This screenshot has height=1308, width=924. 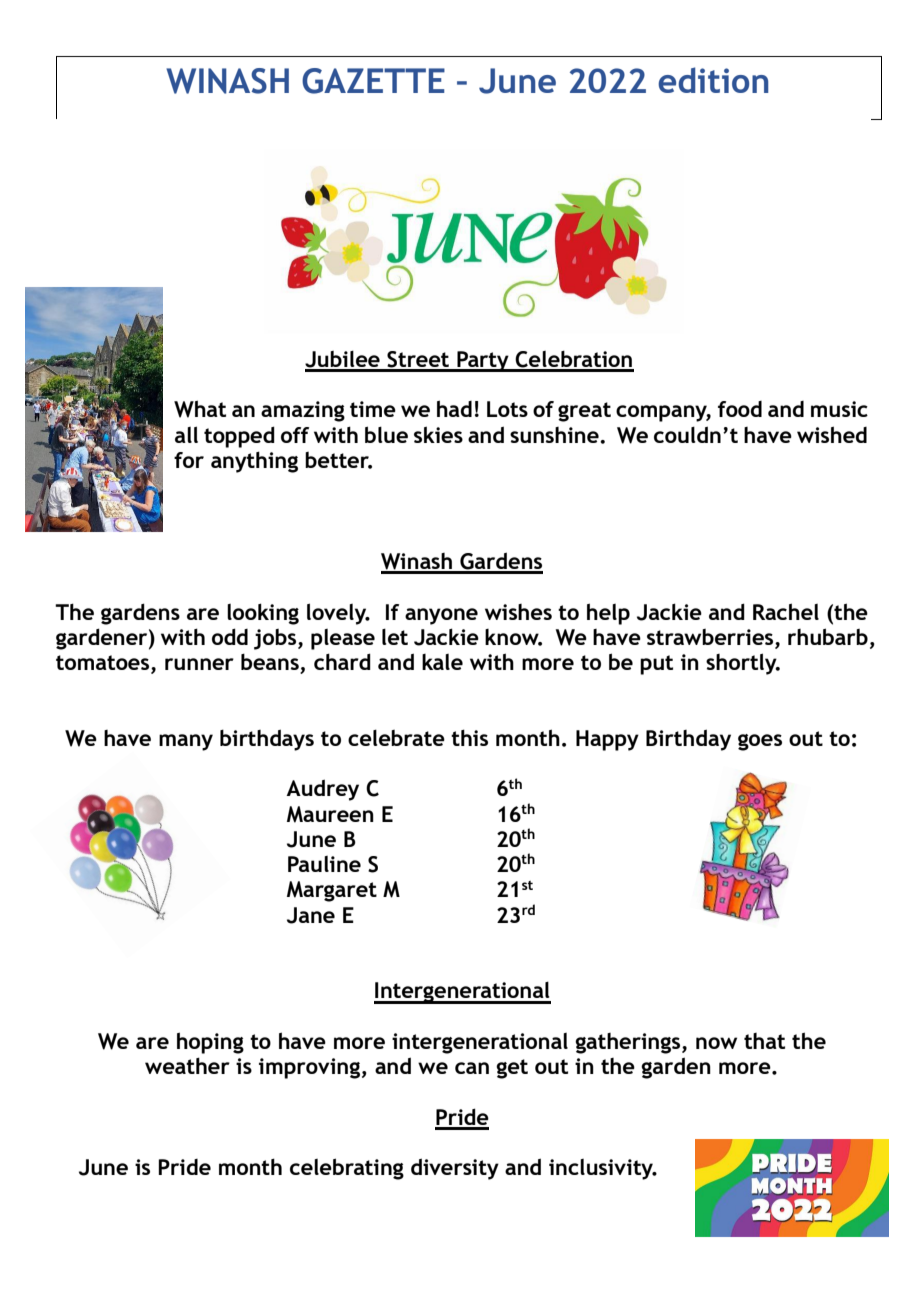 I want to click on food, so click(x=740, y=409).
